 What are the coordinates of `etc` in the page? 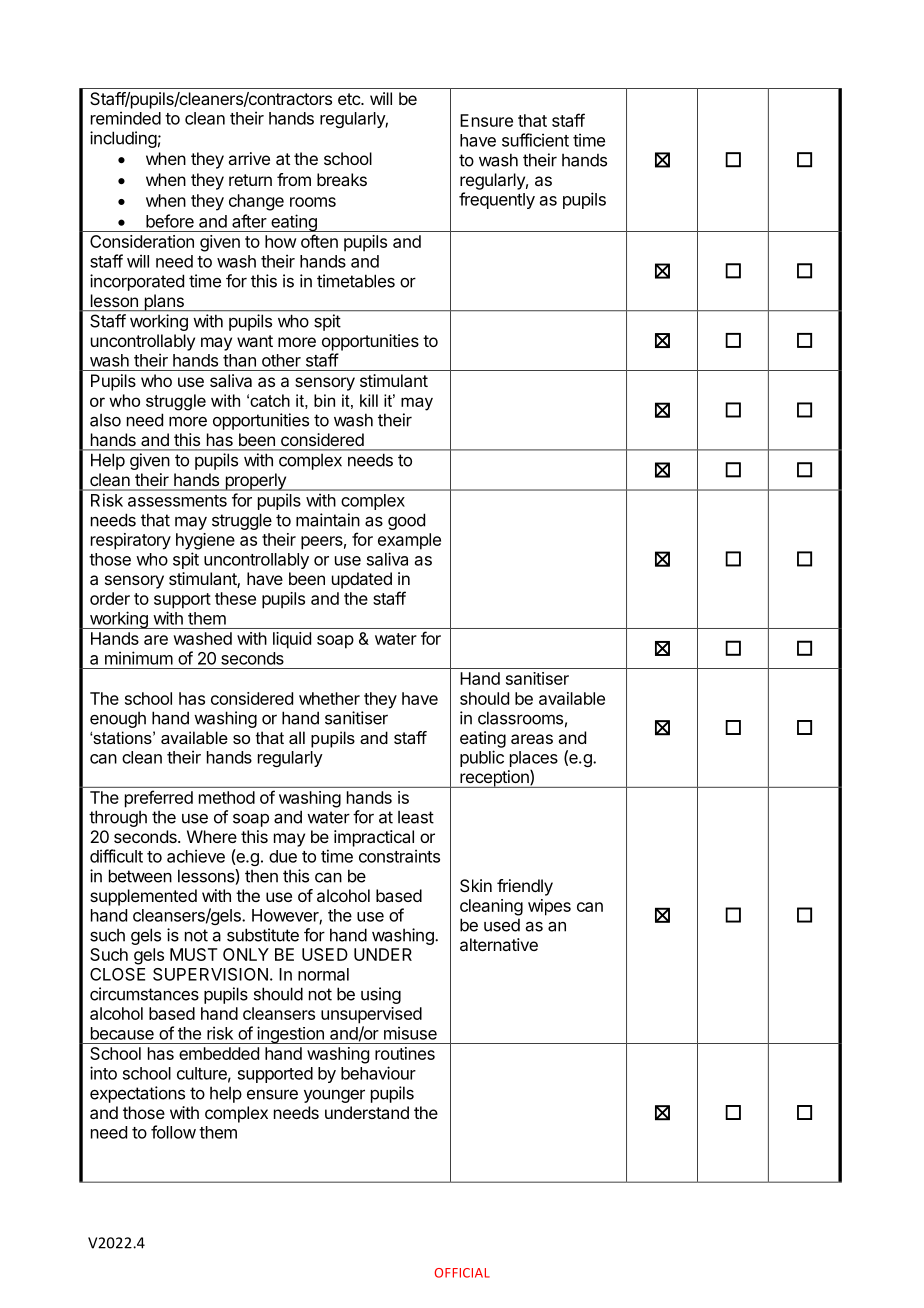 It's located at (350, 99).
